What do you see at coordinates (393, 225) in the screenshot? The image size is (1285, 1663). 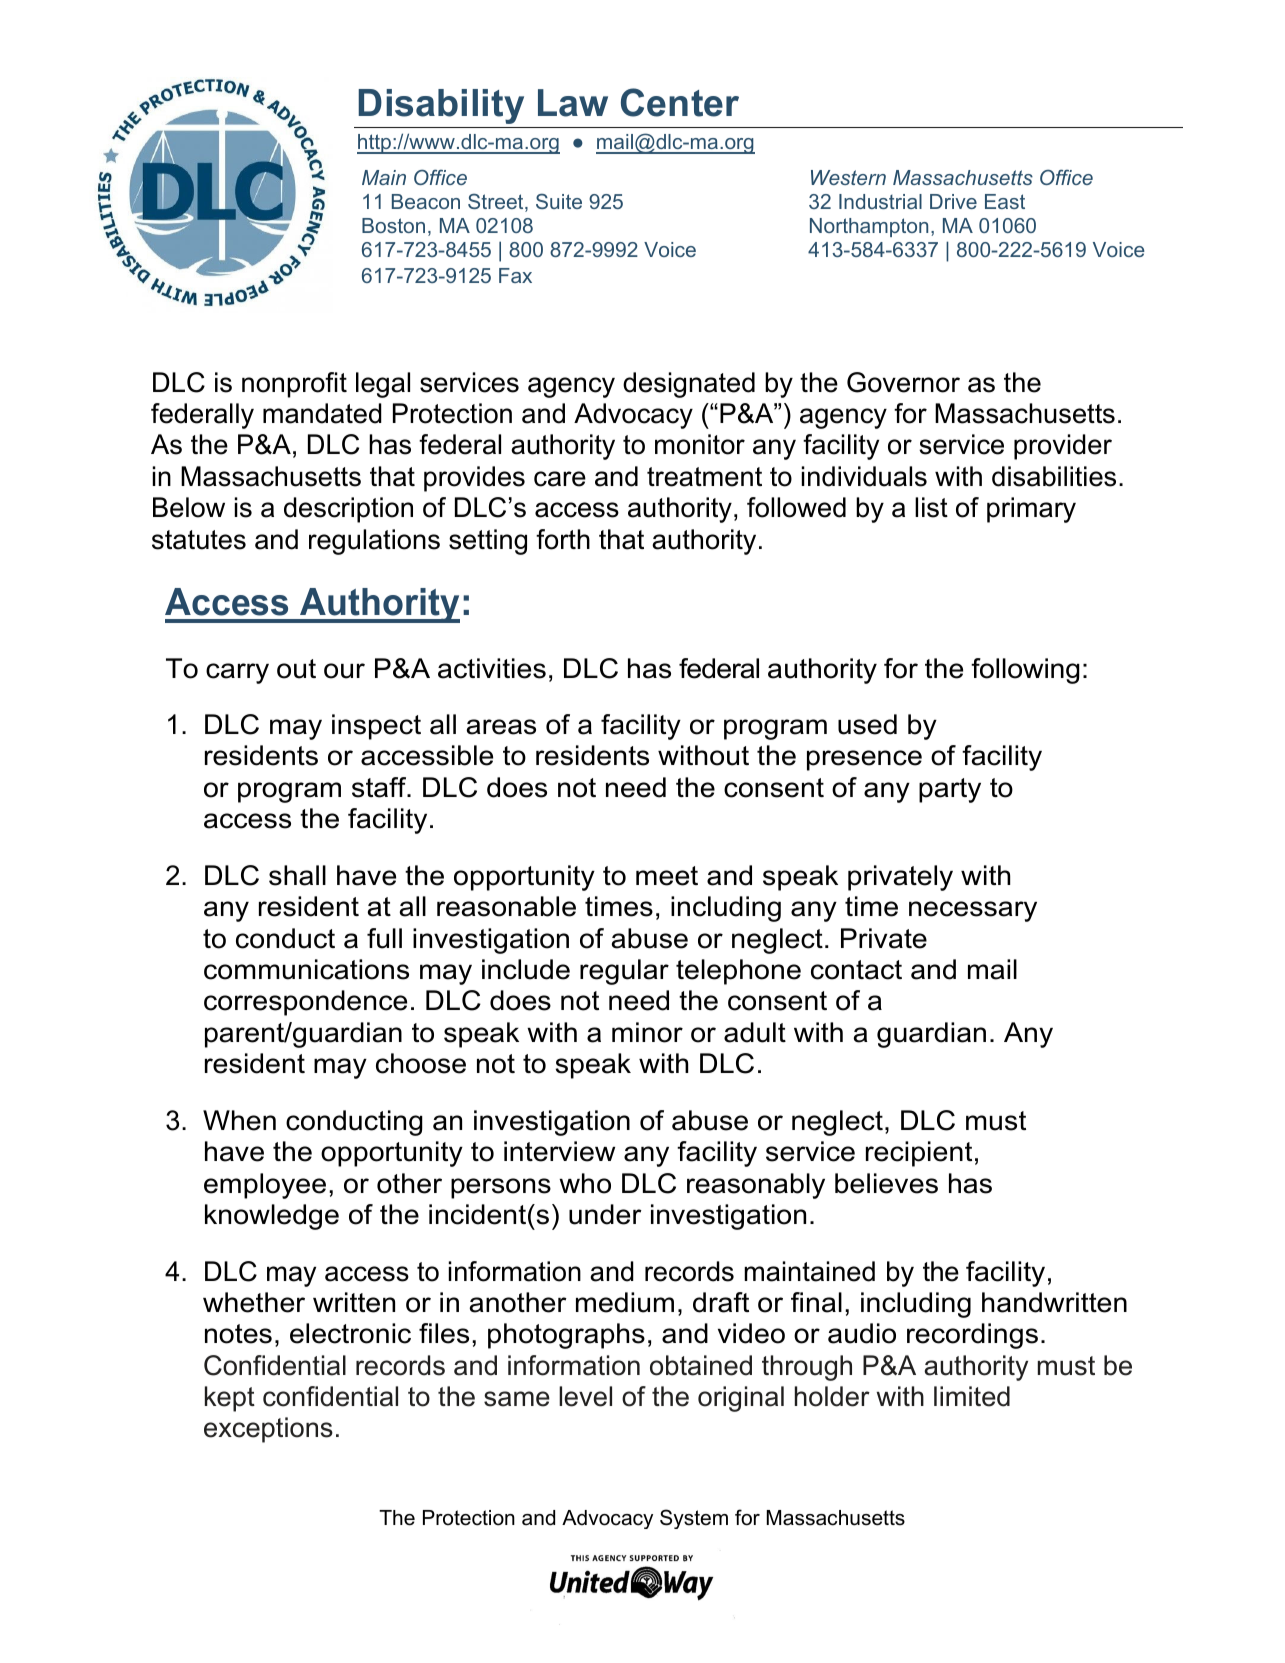 I see `Boston` at bounding box center [393, 225].
